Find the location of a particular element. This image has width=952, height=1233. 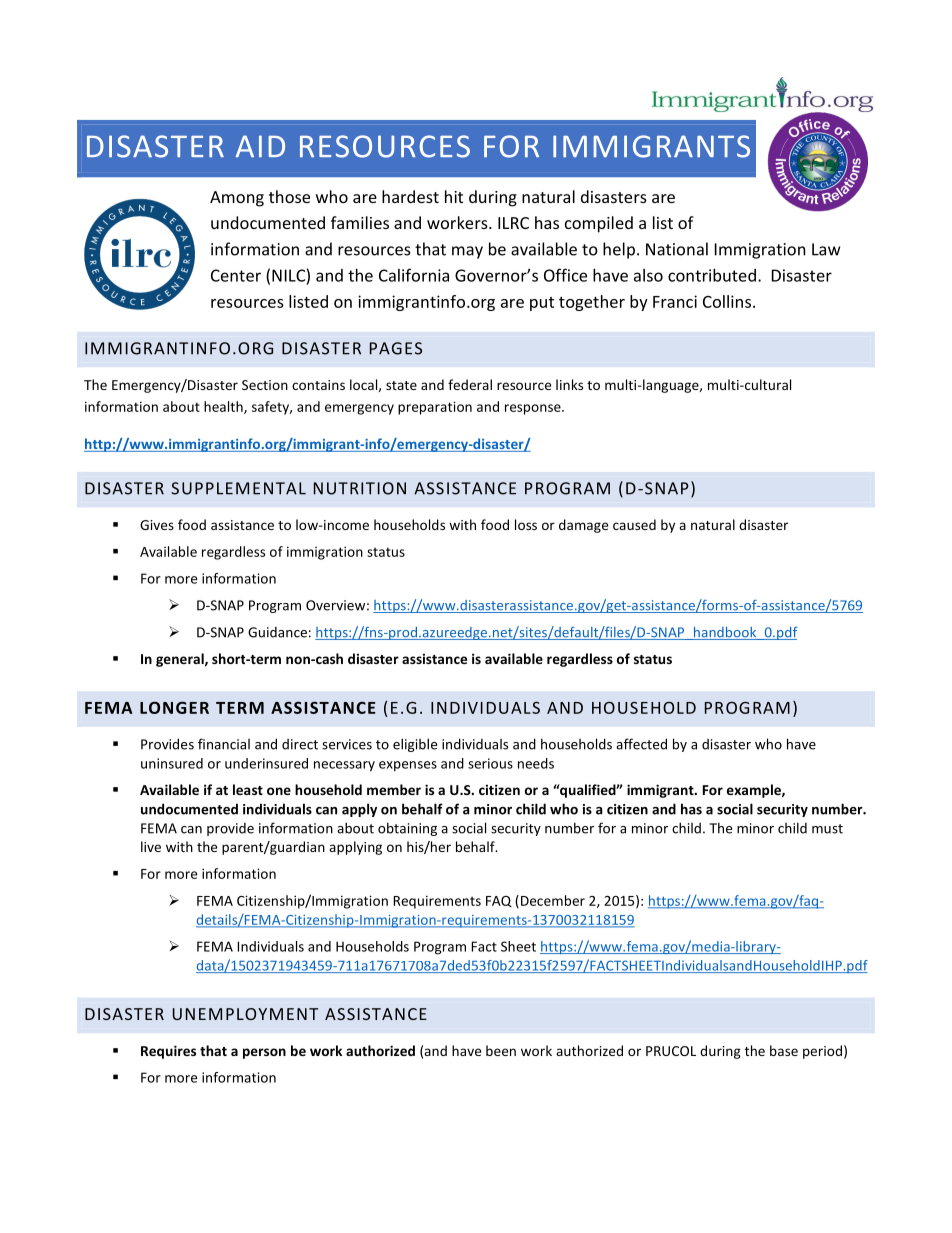

UNEMPLOYMENT is located at coordinates (245, 1014).
